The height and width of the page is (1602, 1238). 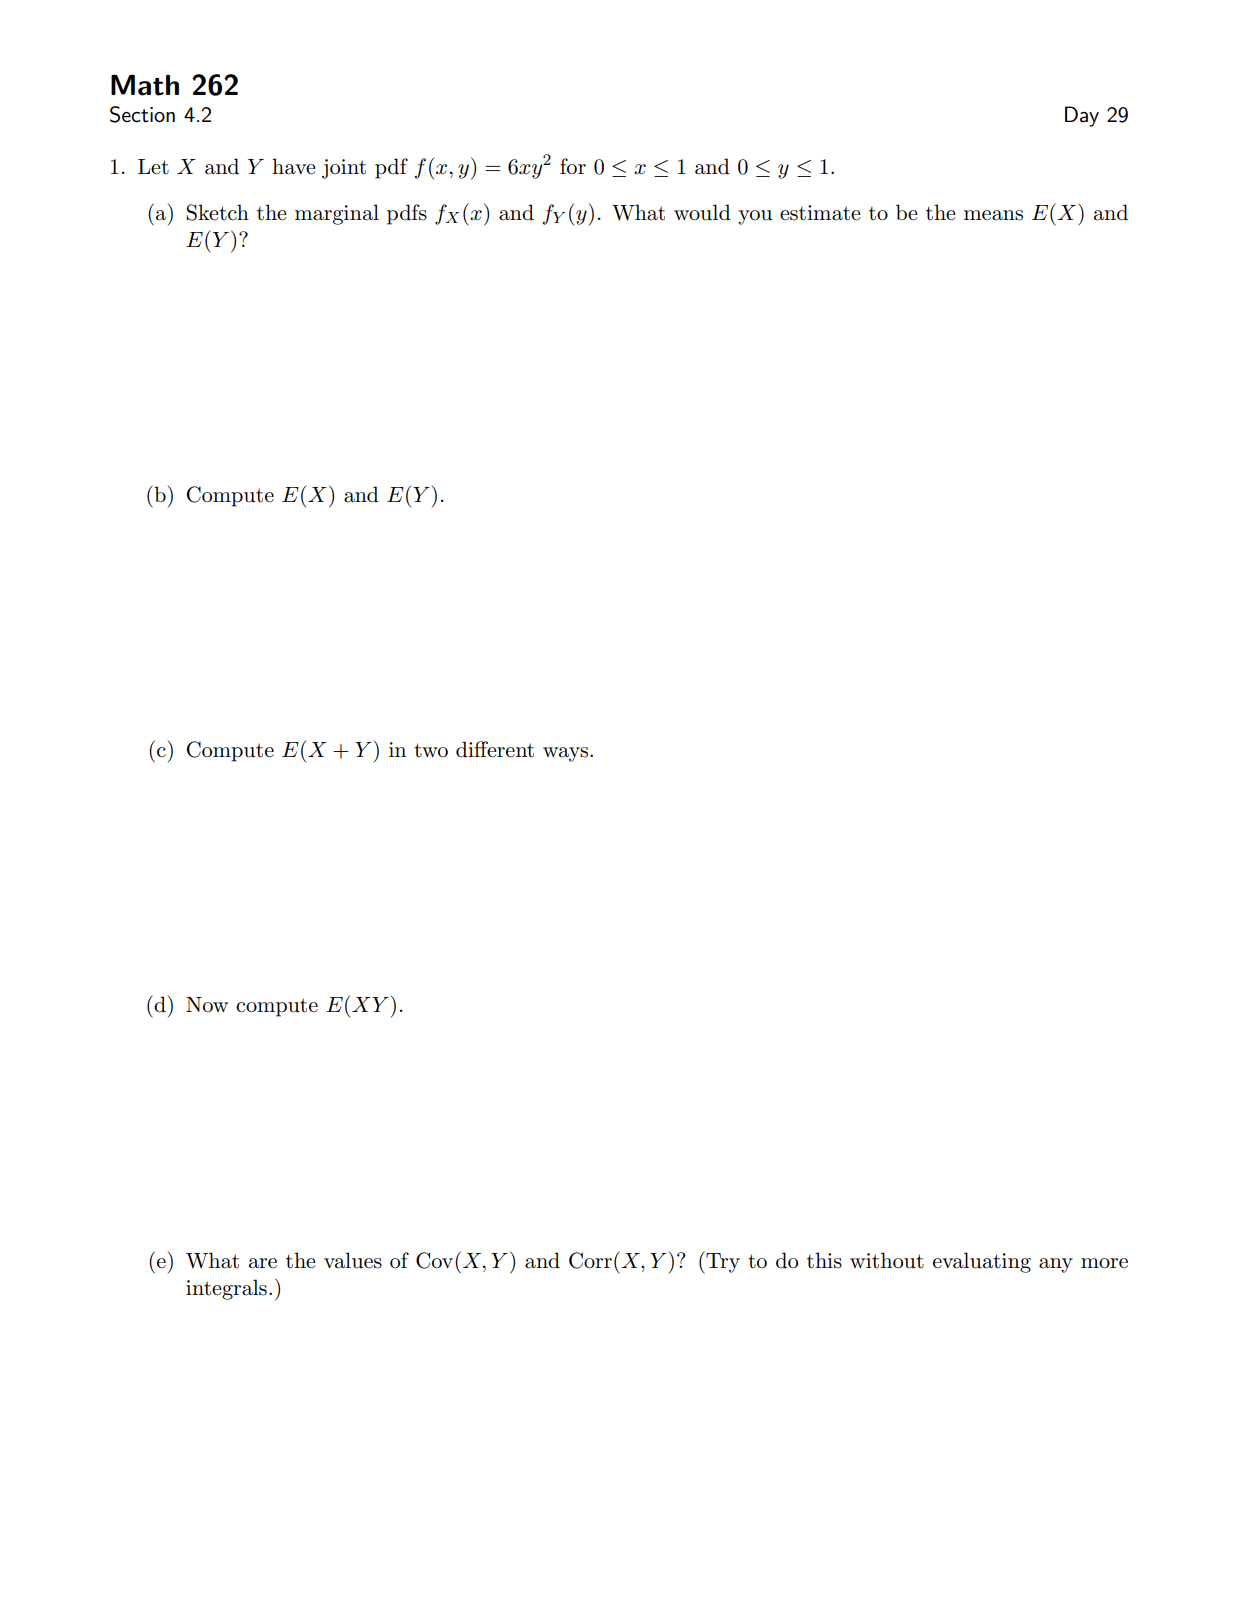 What do you see at coordinates (294, 166) in the page?
I see `have` at bounding box center [294, 166].
